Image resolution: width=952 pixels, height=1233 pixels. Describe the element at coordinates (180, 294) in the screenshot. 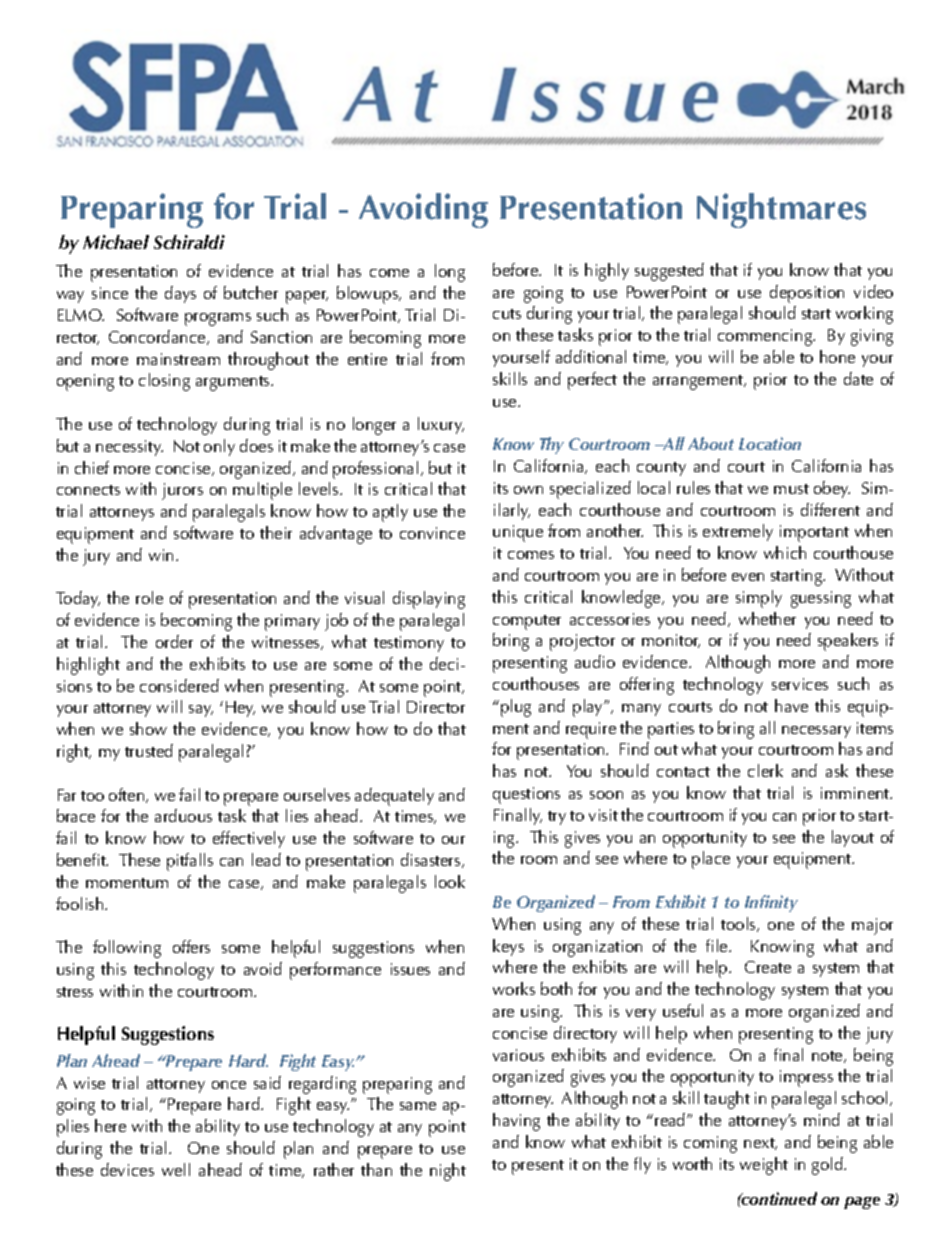

I see `days` at that location.
